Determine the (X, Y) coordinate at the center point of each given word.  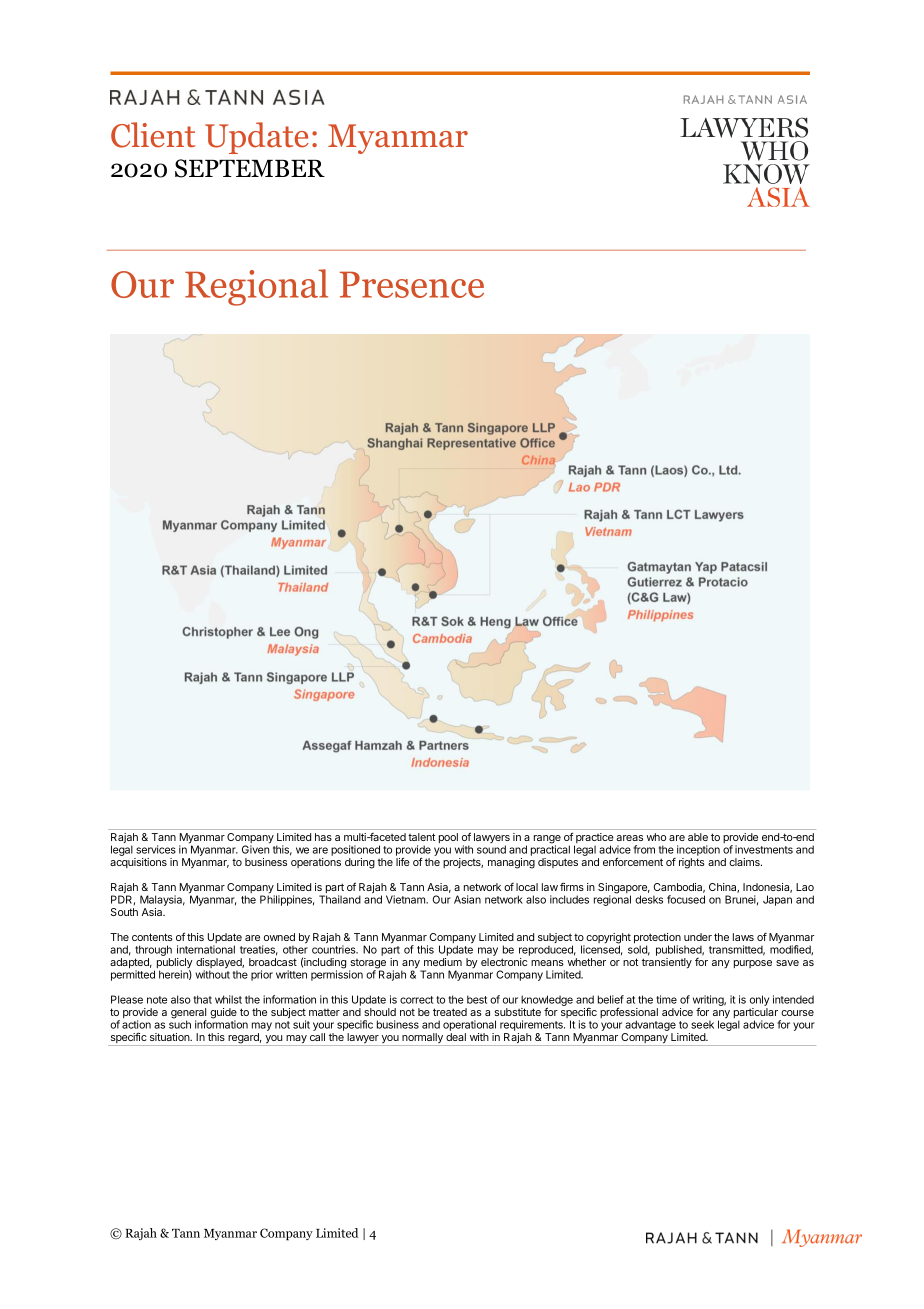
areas (629, 838)
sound (491, 849)
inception (698, 850)
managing (511, 863)
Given (256, 848)
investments (764, 849)
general (189, 1014)
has (323, 837)
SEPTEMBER (250, 168)
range (547, 840)
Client (153, 135)
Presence (412, 284)
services (156, 849)
